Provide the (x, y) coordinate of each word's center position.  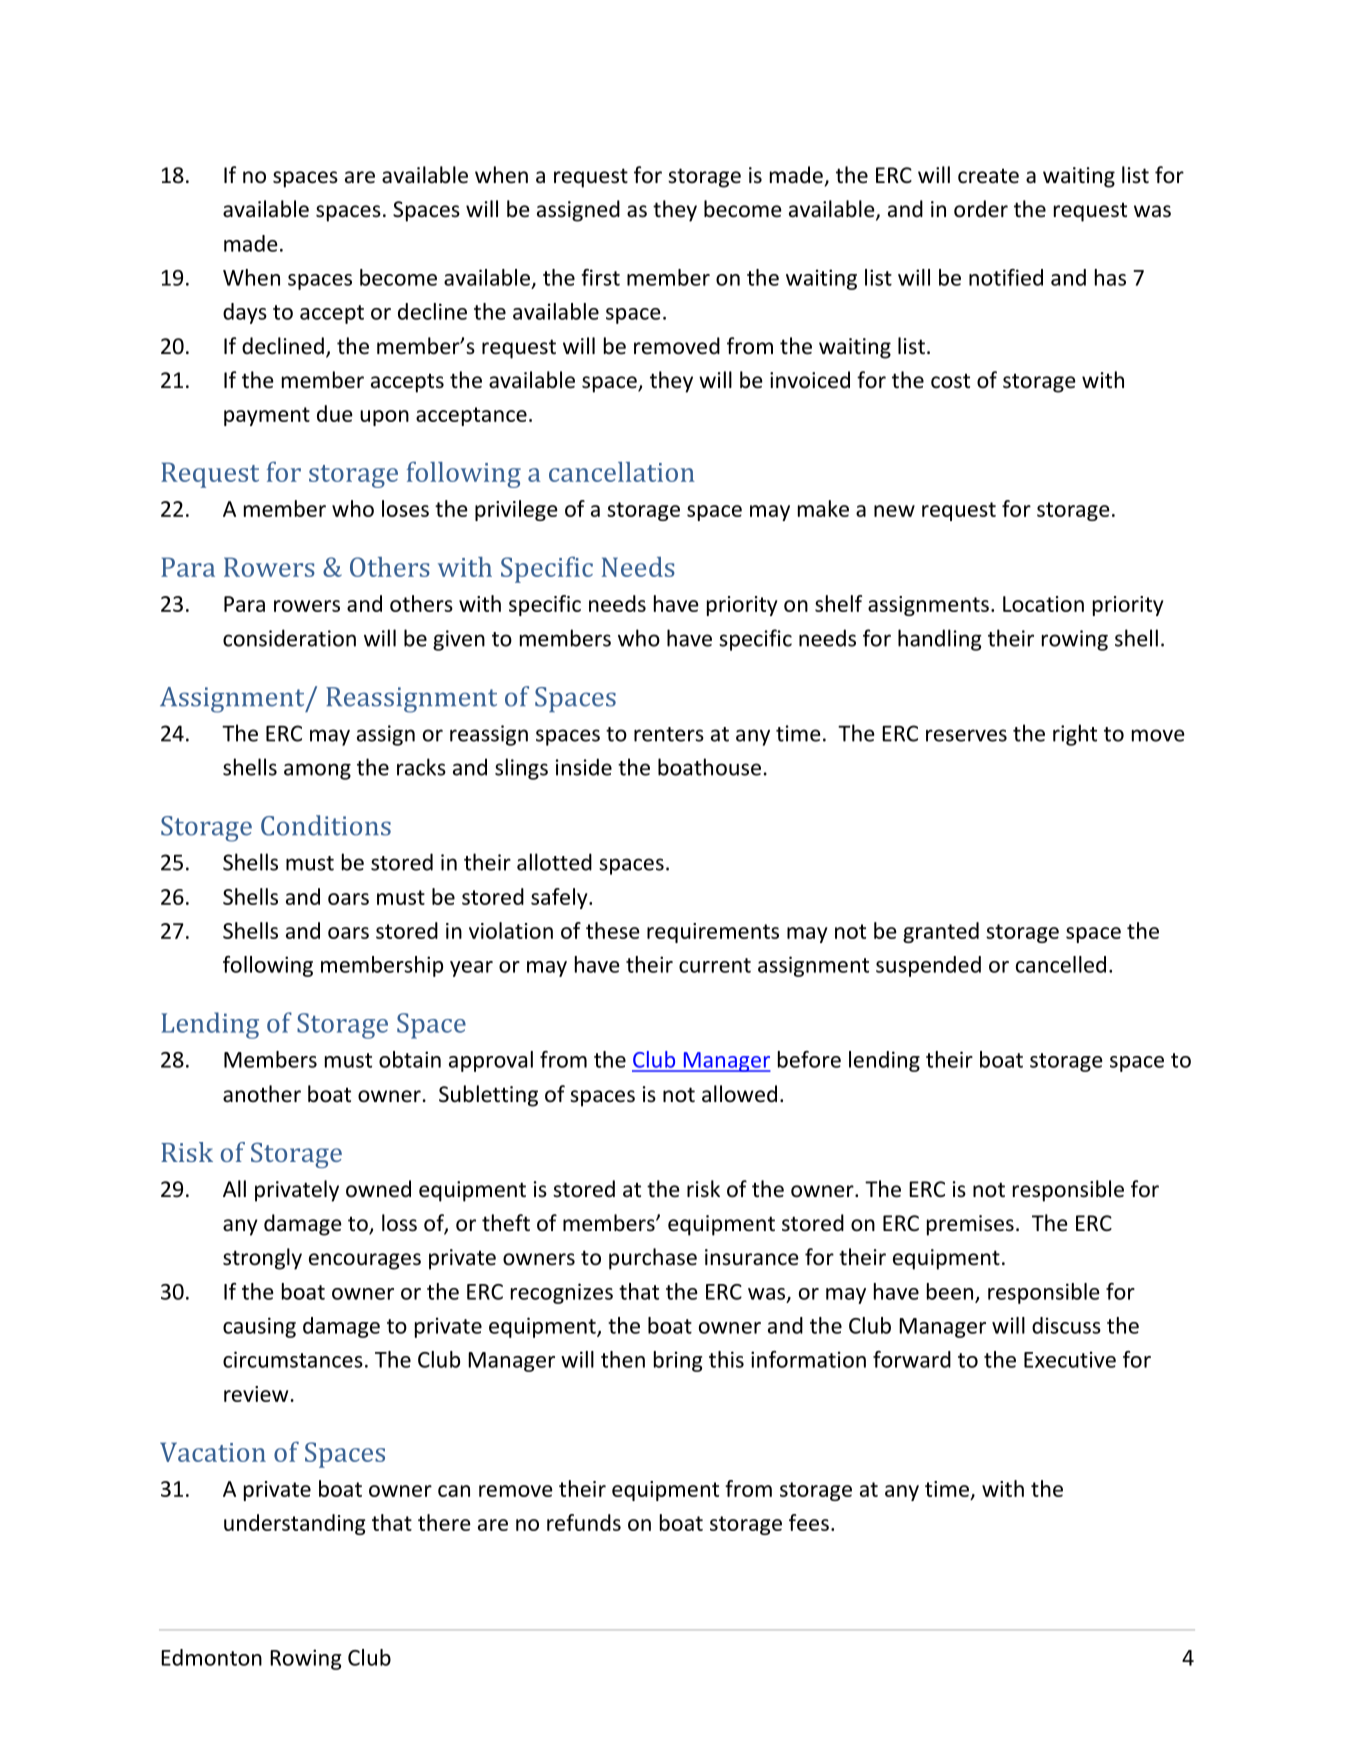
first (600, 277)
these (613, 930)
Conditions (326, 825)
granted (941, 932)
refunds (584, 1522)
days (245, 313)
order (981, 209)
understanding (295, 1524)
